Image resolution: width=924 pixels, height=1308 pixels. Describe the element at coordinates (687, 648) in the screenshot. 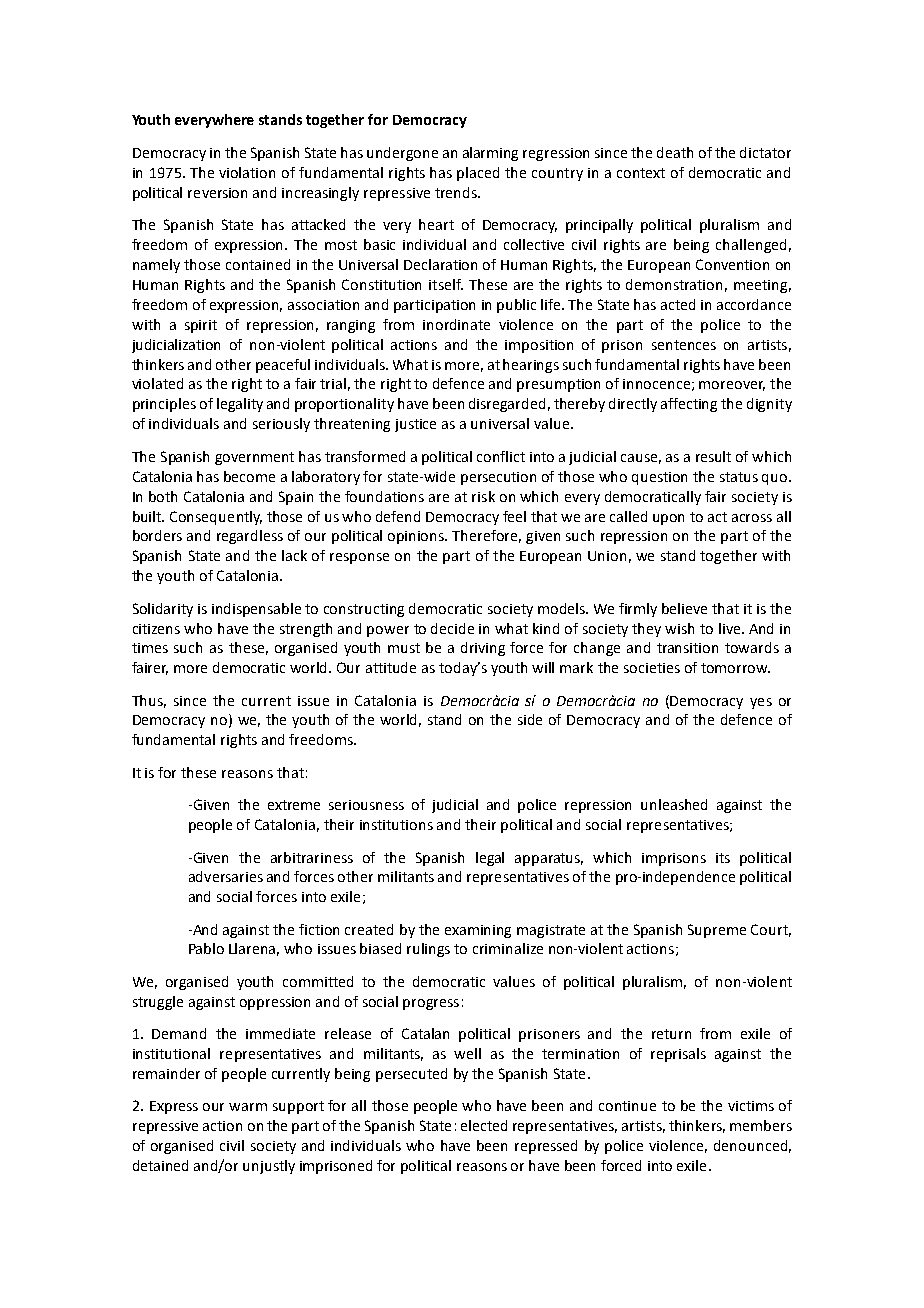

I see `transition` at that location.
